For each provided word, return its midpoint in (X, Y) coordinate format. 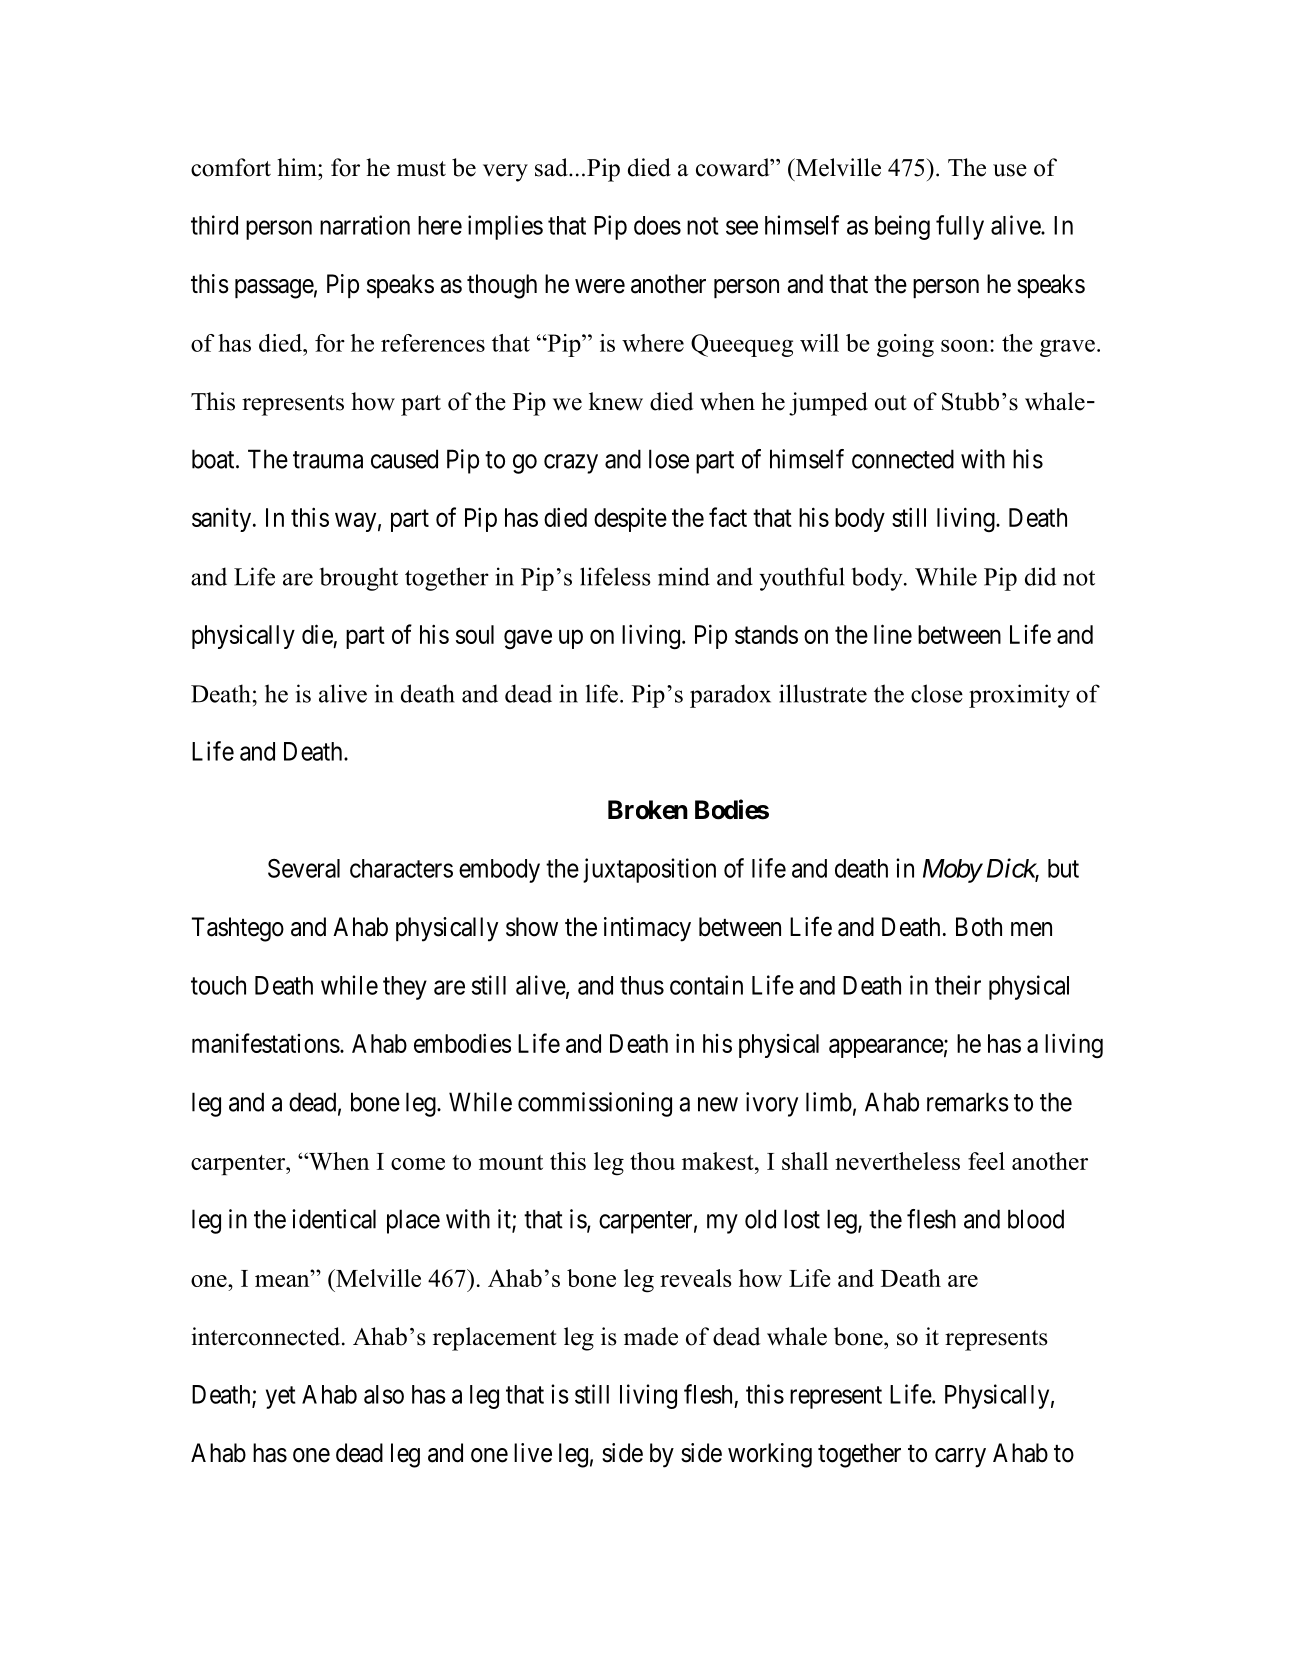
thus (642, 985)
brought (358, 579)
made (651, 1336)
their (958, 985)
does (657, 225)
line (893, 634)
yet (281, 1397)
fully (960, 227)
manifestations (266, 1043)
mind (684, 576)
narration (365, 225)
